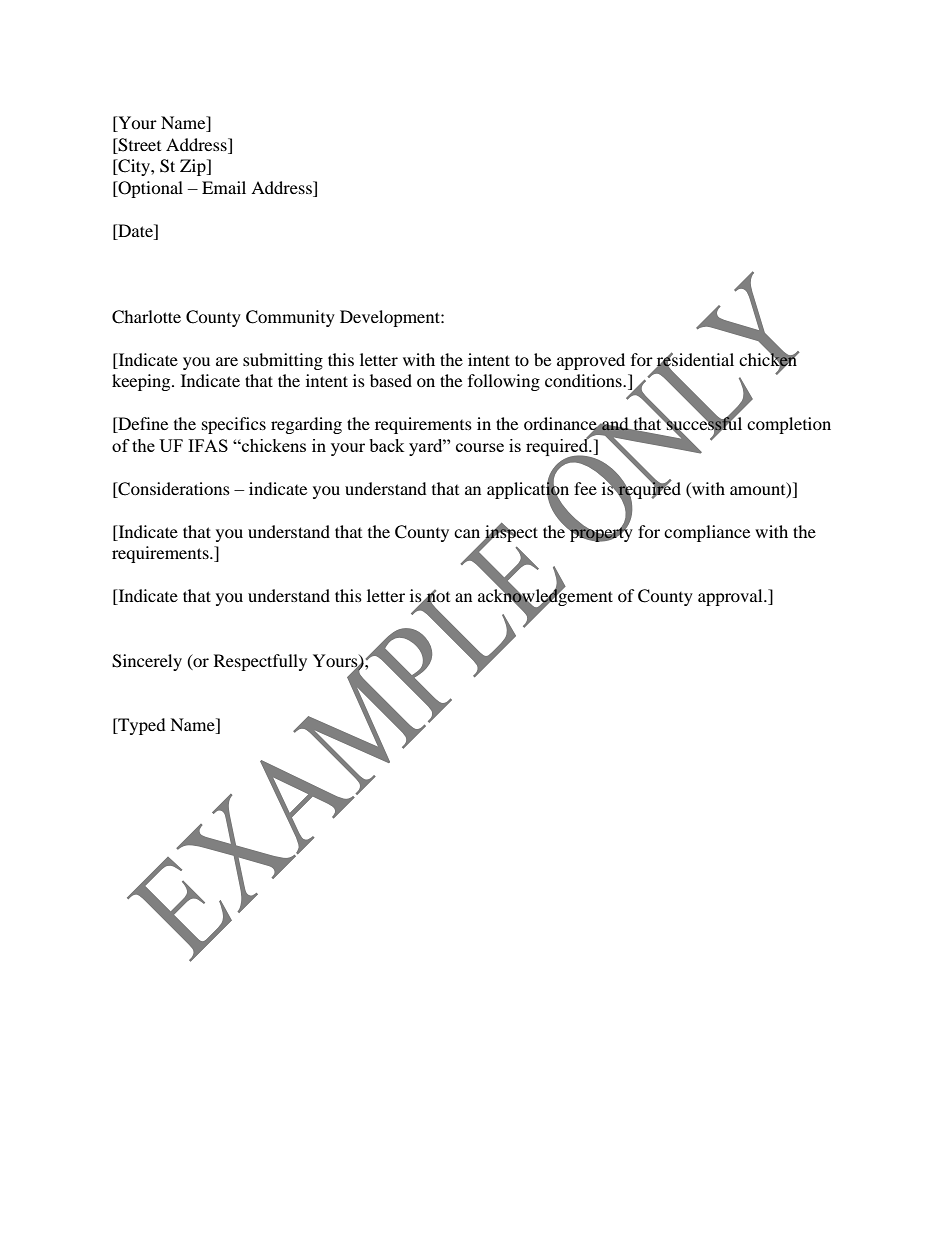 The image size is (952, 1233). I want to click on Respectfully, so click(260, 662).
